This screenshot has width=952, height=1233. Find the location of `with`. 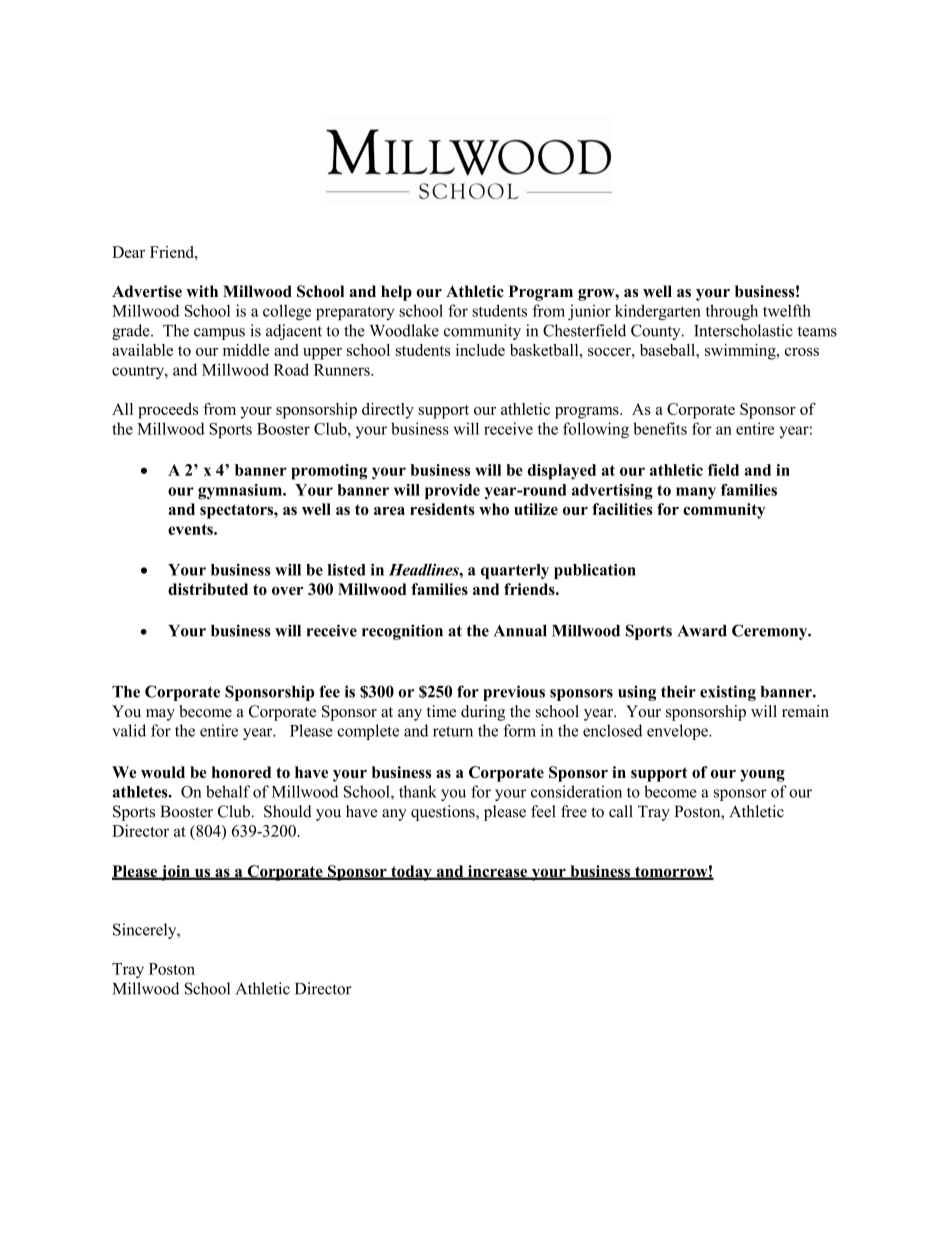

with is located at coordinates (202, 291).
